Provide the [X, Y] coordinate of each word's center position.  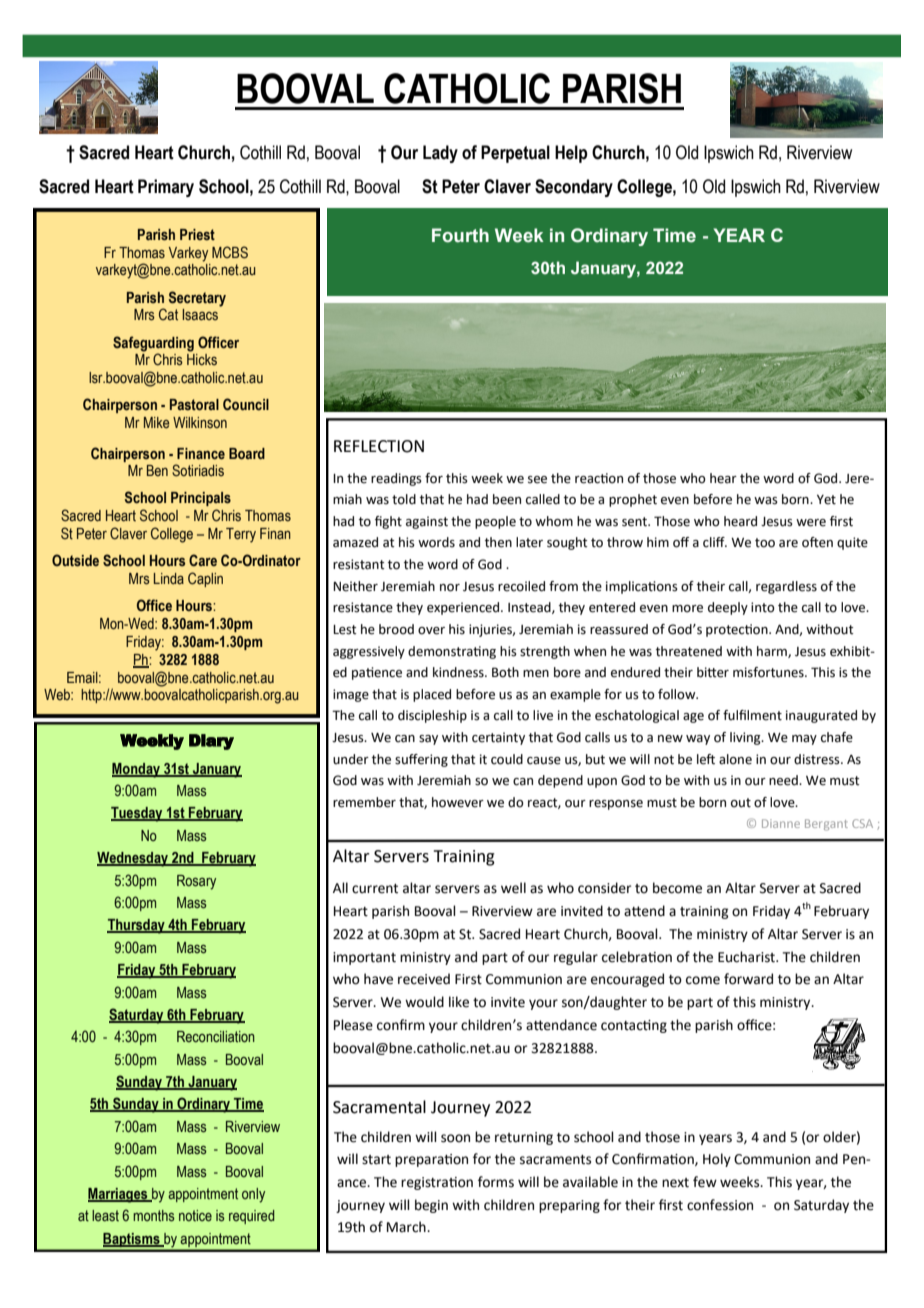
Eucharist [747, 957]
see [537, 480]
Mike [157, 422]
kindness [459, 672]
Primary [166, 188]
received [424, 979]
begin [431, 1206]
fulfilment [752, 715]
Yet [826, 500]
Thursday [137, 926]
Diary [211, 742]
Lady [440, 154]
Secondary [574, 188]
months [154, 1215]
